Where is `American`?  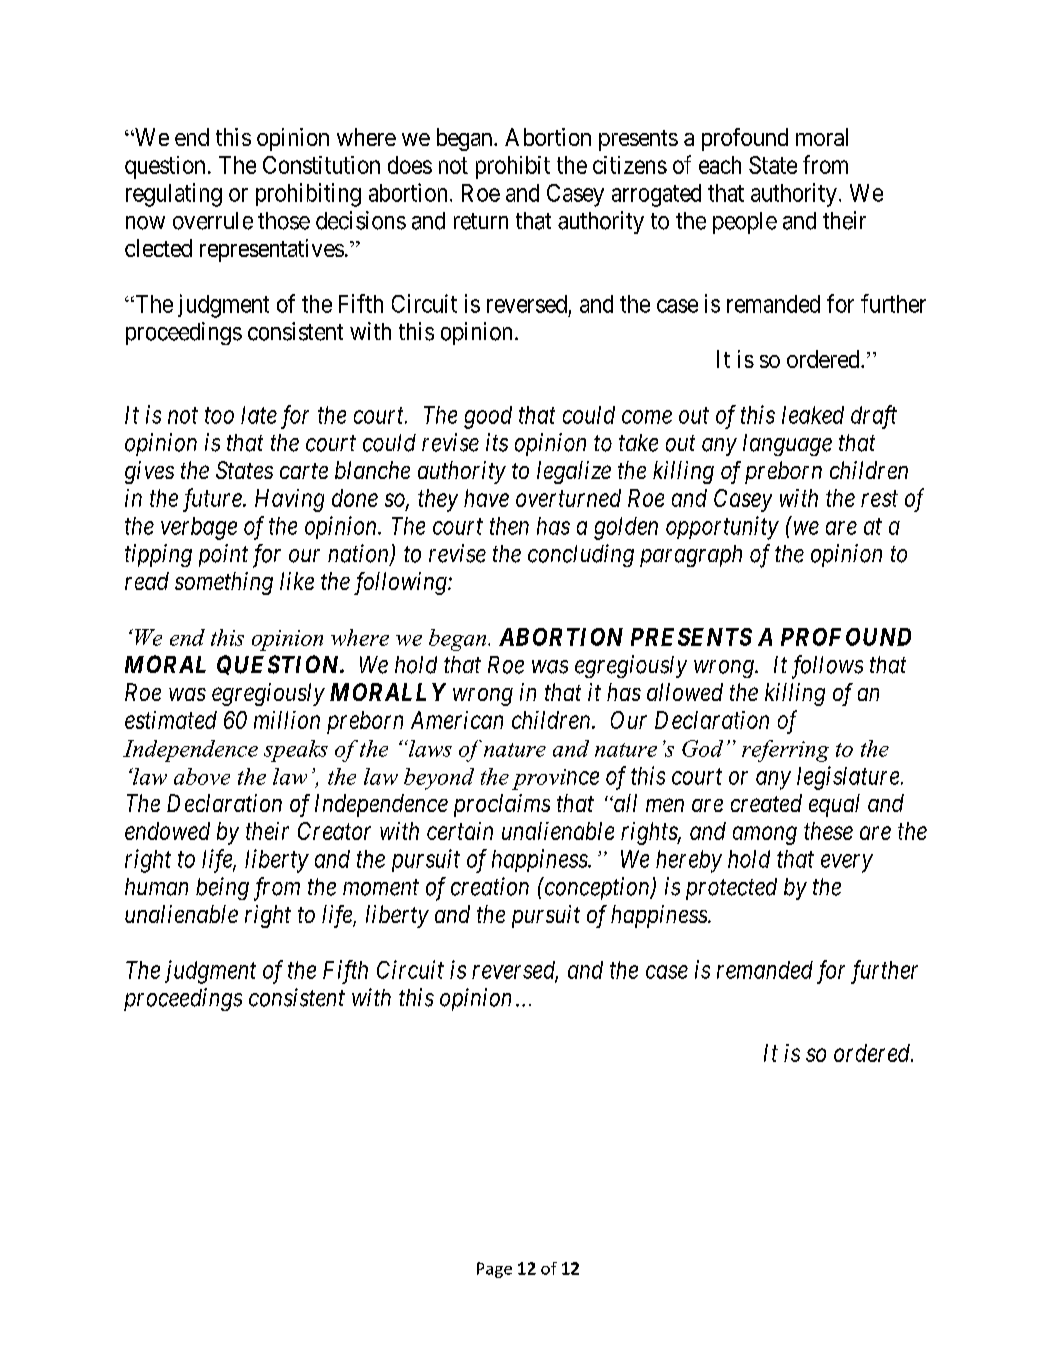 American is located at coordinates (457, 720).
